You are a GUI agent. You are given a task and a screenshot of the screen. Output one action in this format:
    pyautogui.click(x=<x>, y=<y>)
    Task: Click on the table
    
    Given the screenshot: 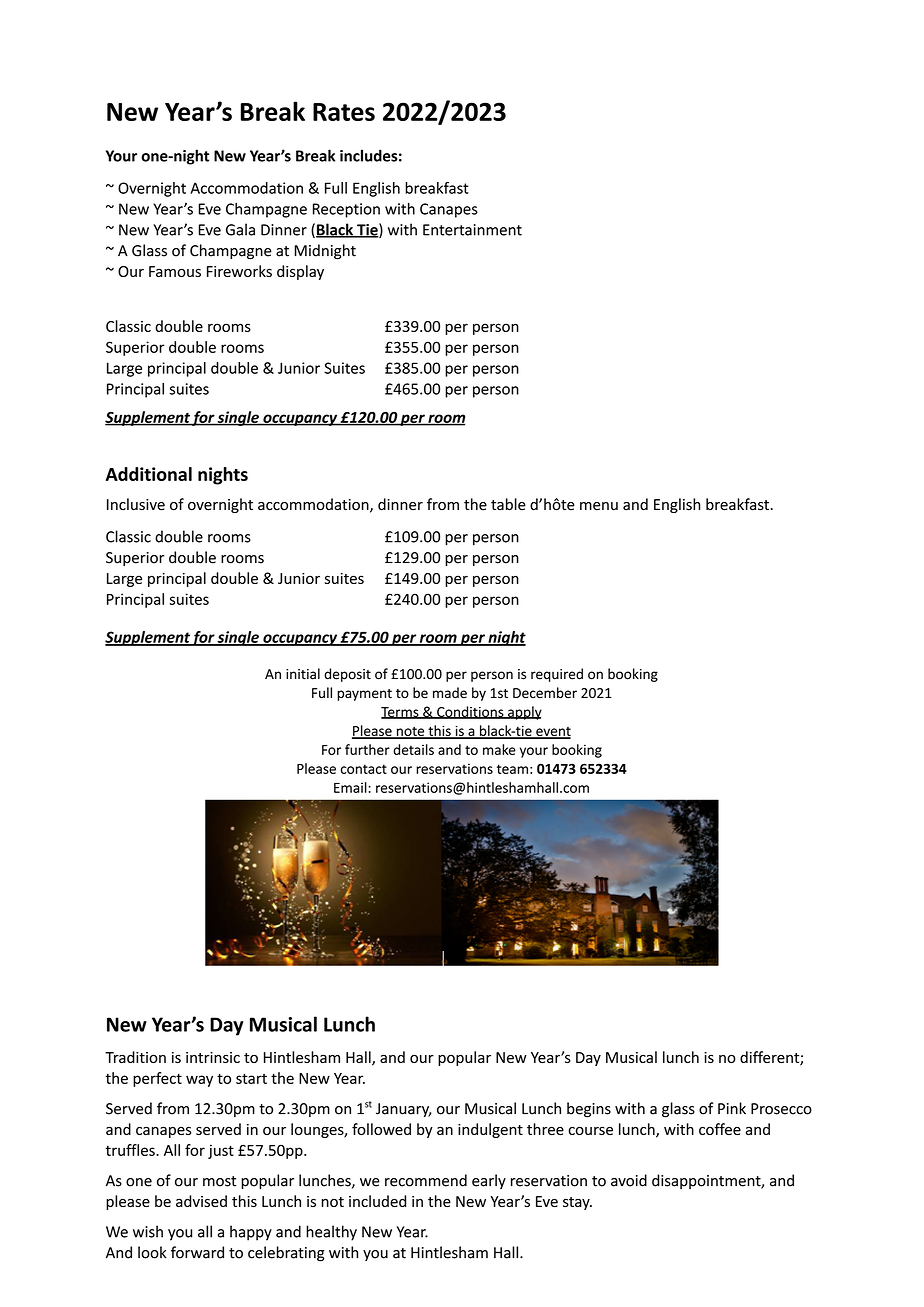 What is the action you would take?
    pyautogui.click(x=508, y=504)
